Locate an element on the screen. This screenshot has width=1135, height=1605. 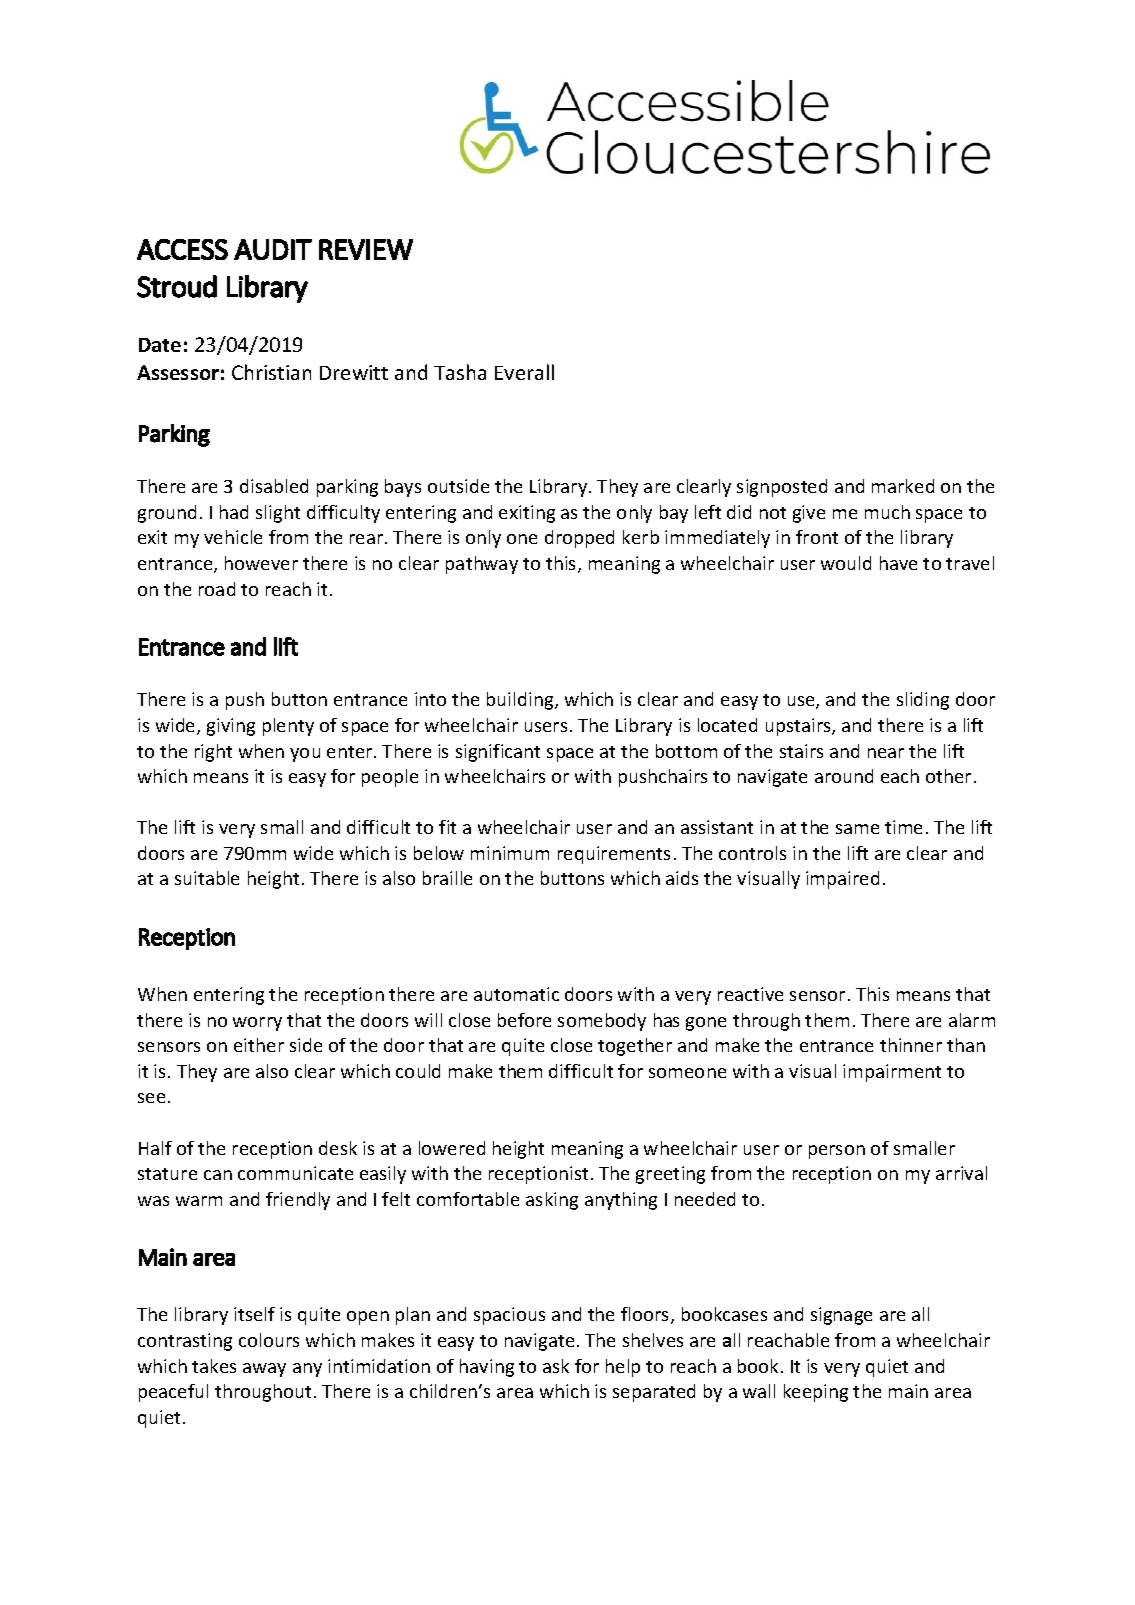
impairment is located at coordinates (892, 1073).
